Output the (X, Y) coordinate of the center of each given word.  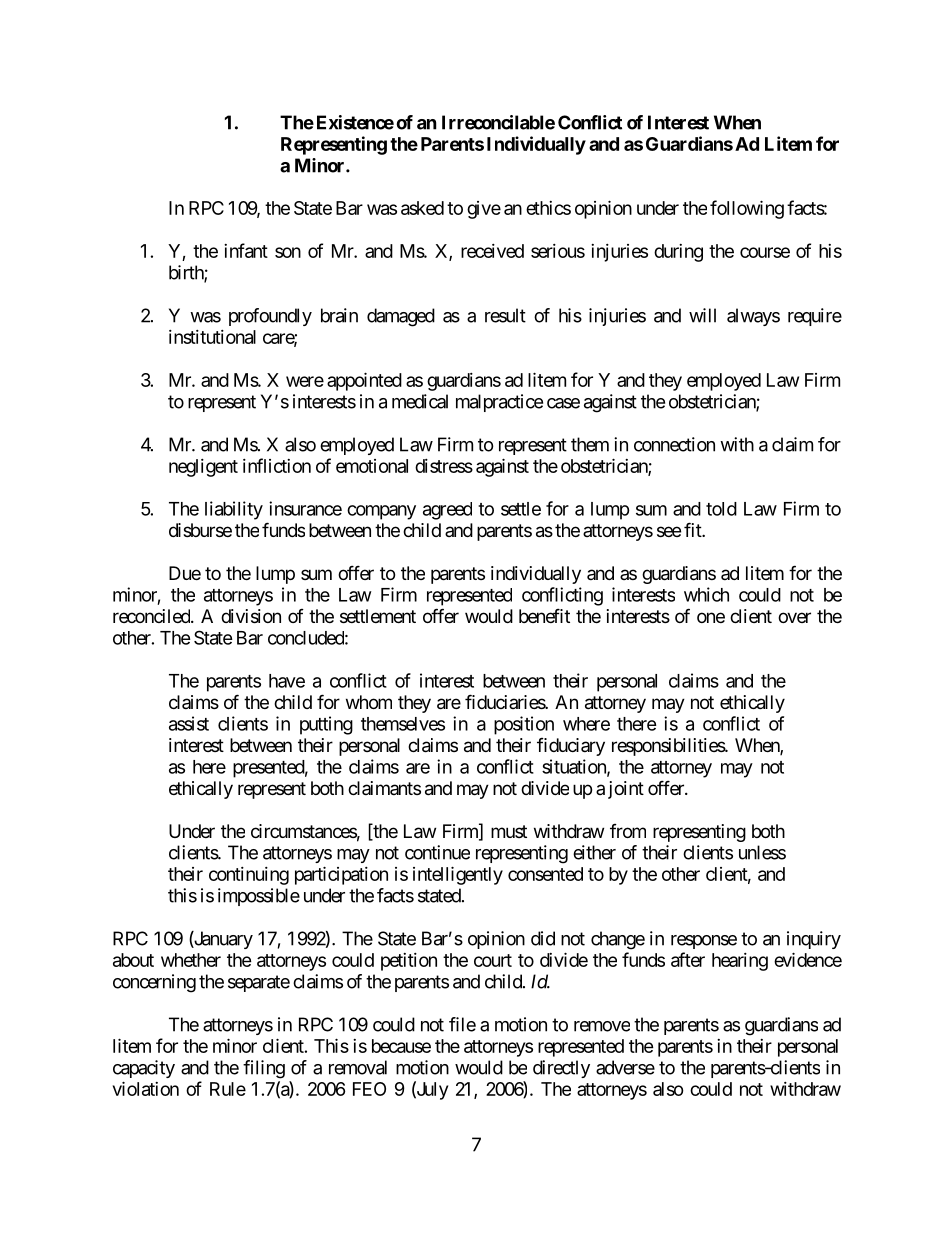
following (747, 209)
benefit (544, 615)
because (401, 1046)
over (794, 617)
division (251, 616)
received (492, 251)
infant (246, 250)
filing (264, 1069)
